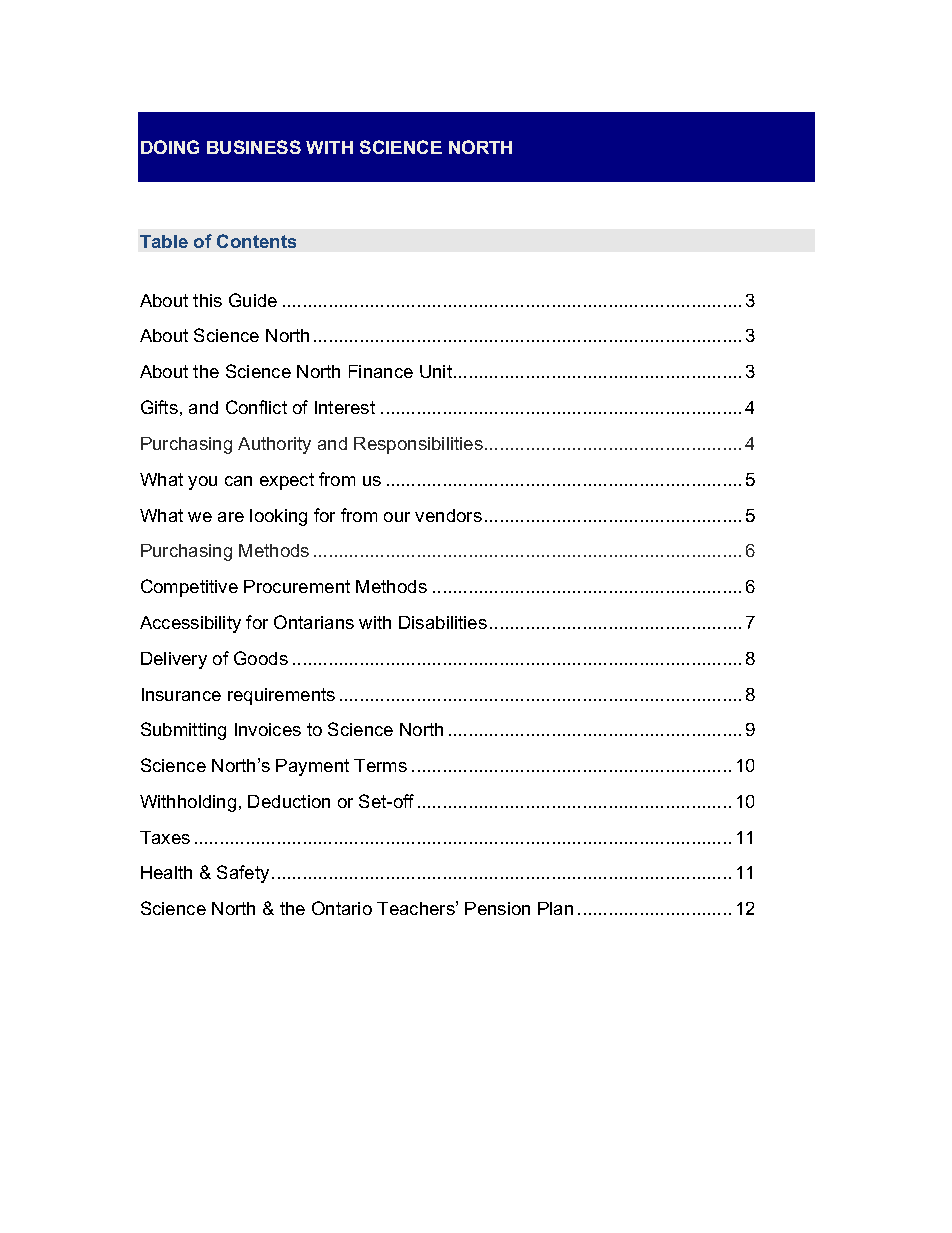 The height and width of the document is (1233, 952). What do you see at coordinates (381, 371) in the document?
I see `Finance` at bounding box center [381, 371].
